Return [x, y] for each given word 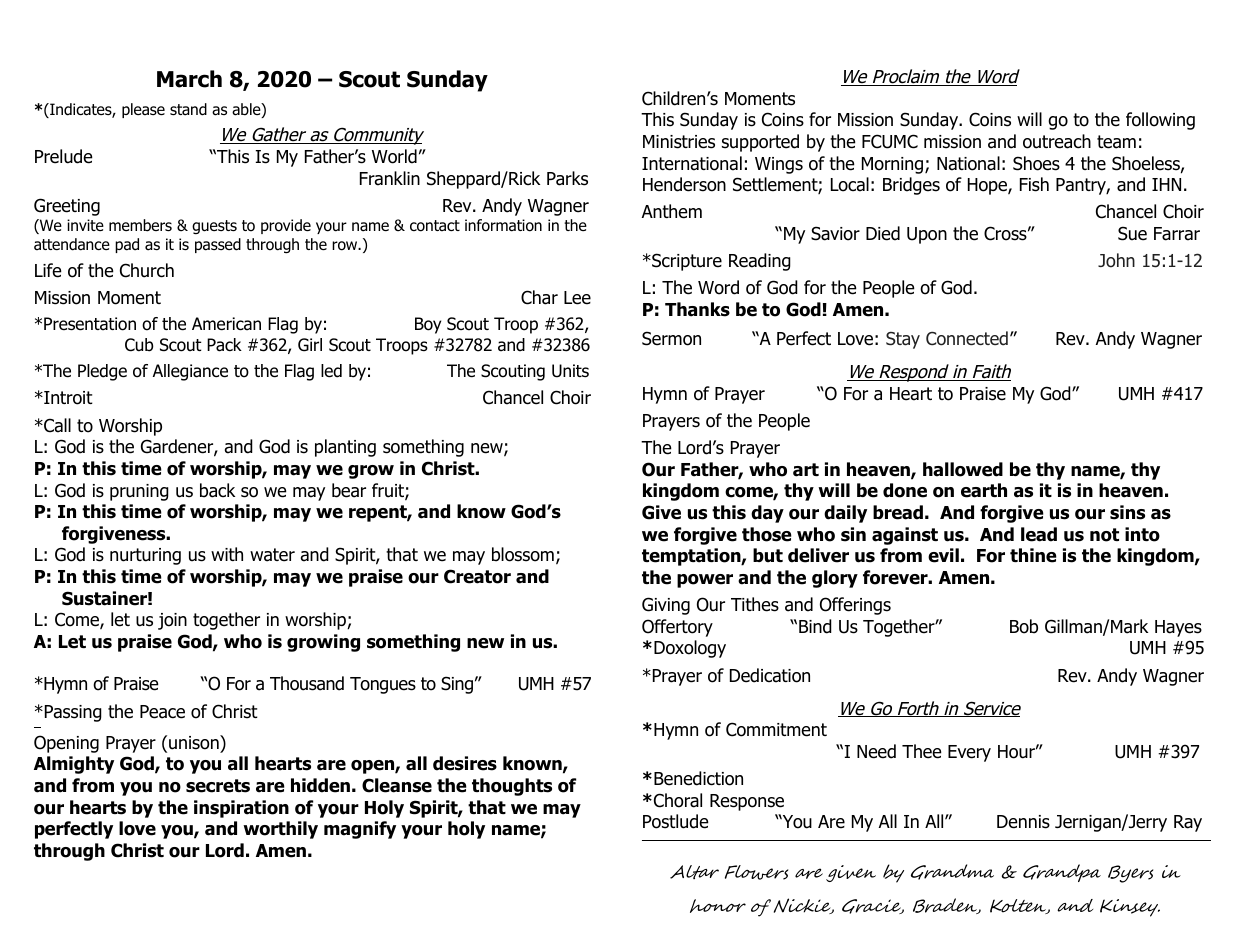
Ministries [679, 142]
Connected [967, 338]
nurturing [145, 556]
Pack [224, 345]
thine [1033, 555]
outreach [1057, 141]
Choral [678, 800]
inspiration [241, 809]
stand [188, 109]
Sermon [671, 338]
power [705, 581]
